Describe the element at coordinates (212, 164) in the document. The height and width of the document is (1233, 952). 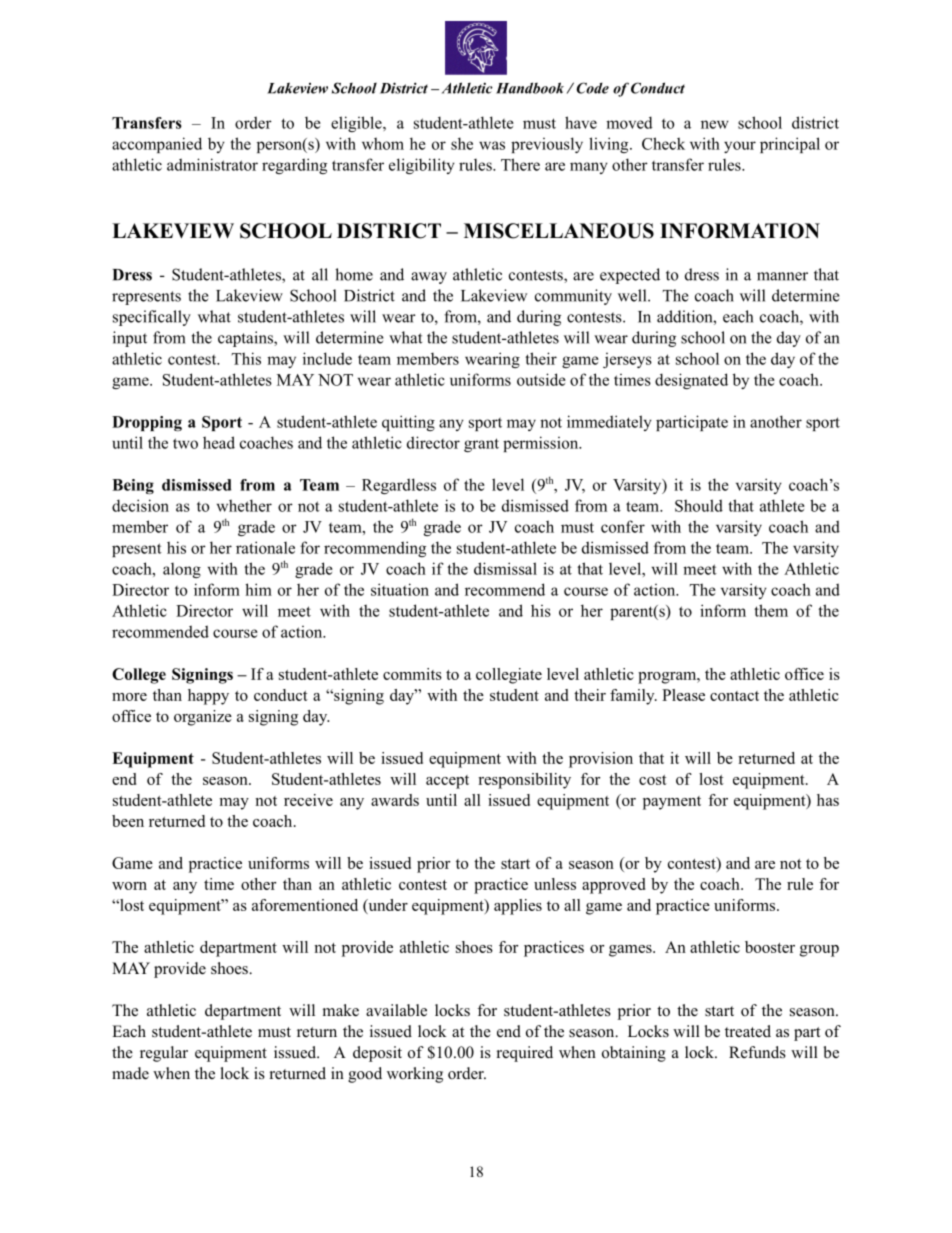
I see `administrator` at that location.
